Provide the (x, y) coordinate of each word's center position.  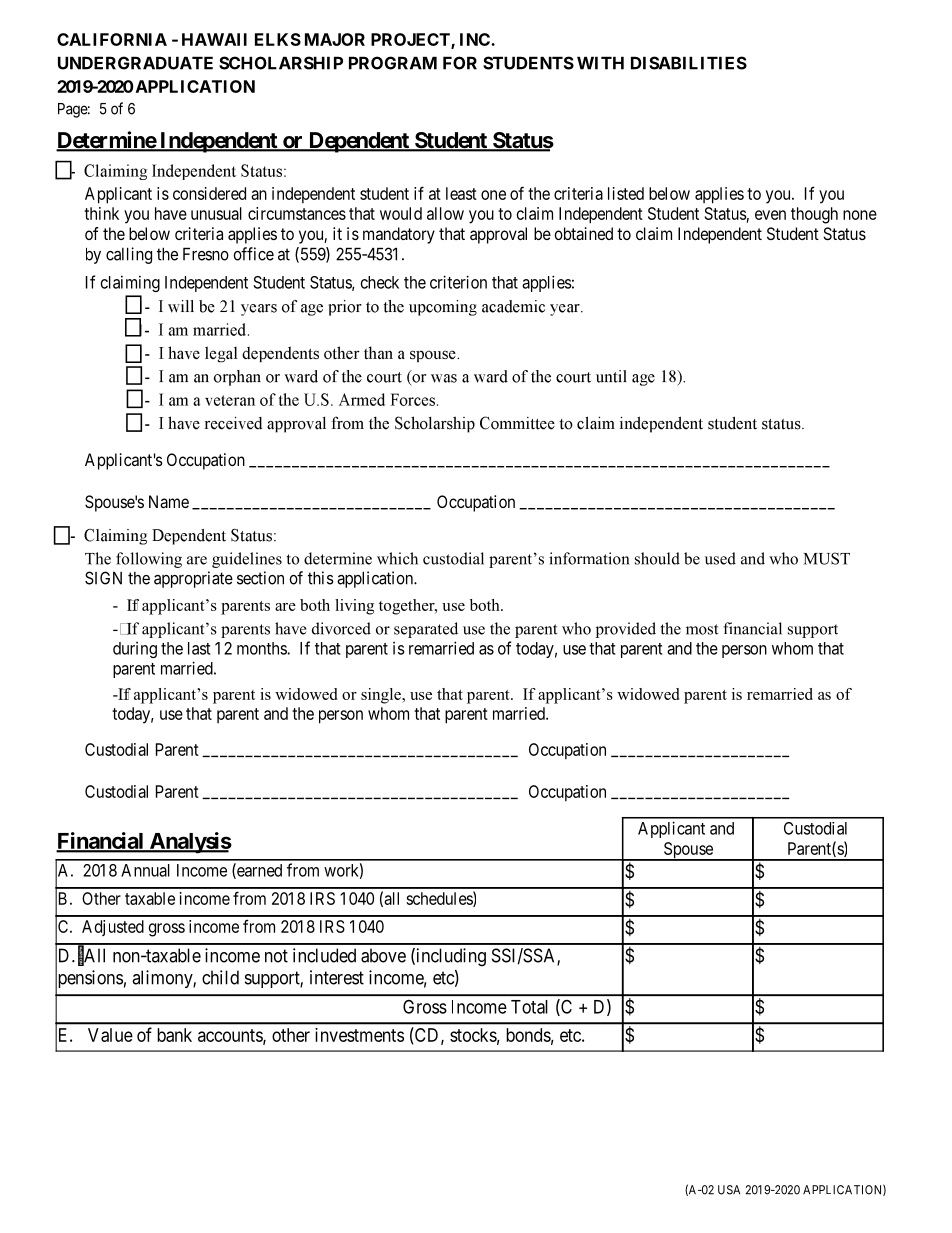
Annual (145, 870)
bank (174, 1035)
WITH (600, 63)
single (382, 696)
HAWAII (214, 39)
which (397, 558)
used (720, 558)
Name (169, 501)
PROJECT (411, 41)
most (702, 629)
